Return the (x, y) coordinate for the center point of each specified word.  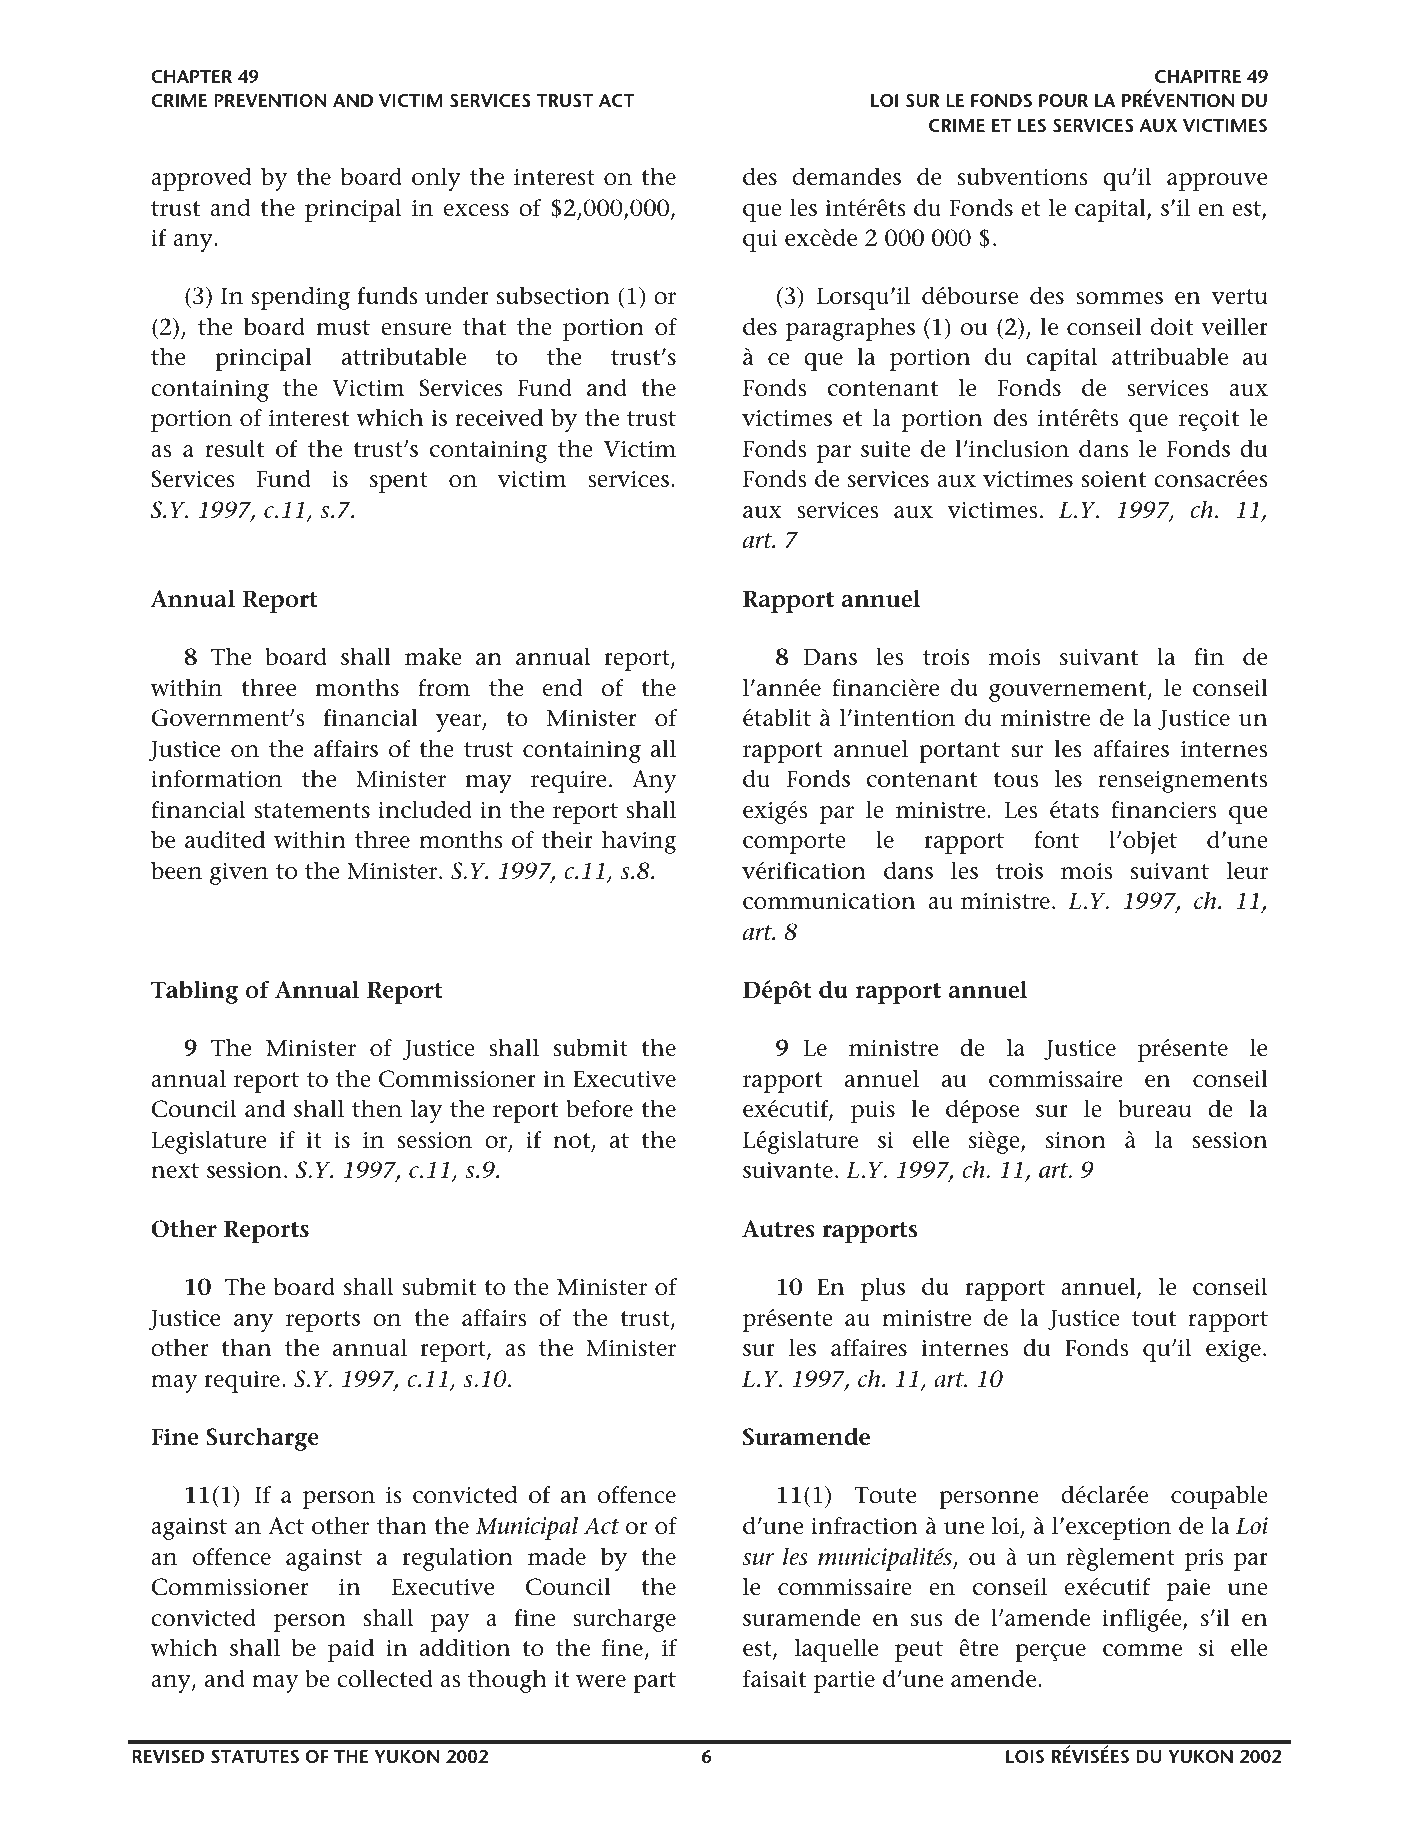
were (601, 1681)
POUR (1063, 100)
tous (1015, 780)
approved (201, 179)
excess (476, 210)
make (433, 657)
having (639, 842)
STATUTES (255, 1756)
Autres (778, 1229)
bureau (1154, 1109)
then (377, 1109)
